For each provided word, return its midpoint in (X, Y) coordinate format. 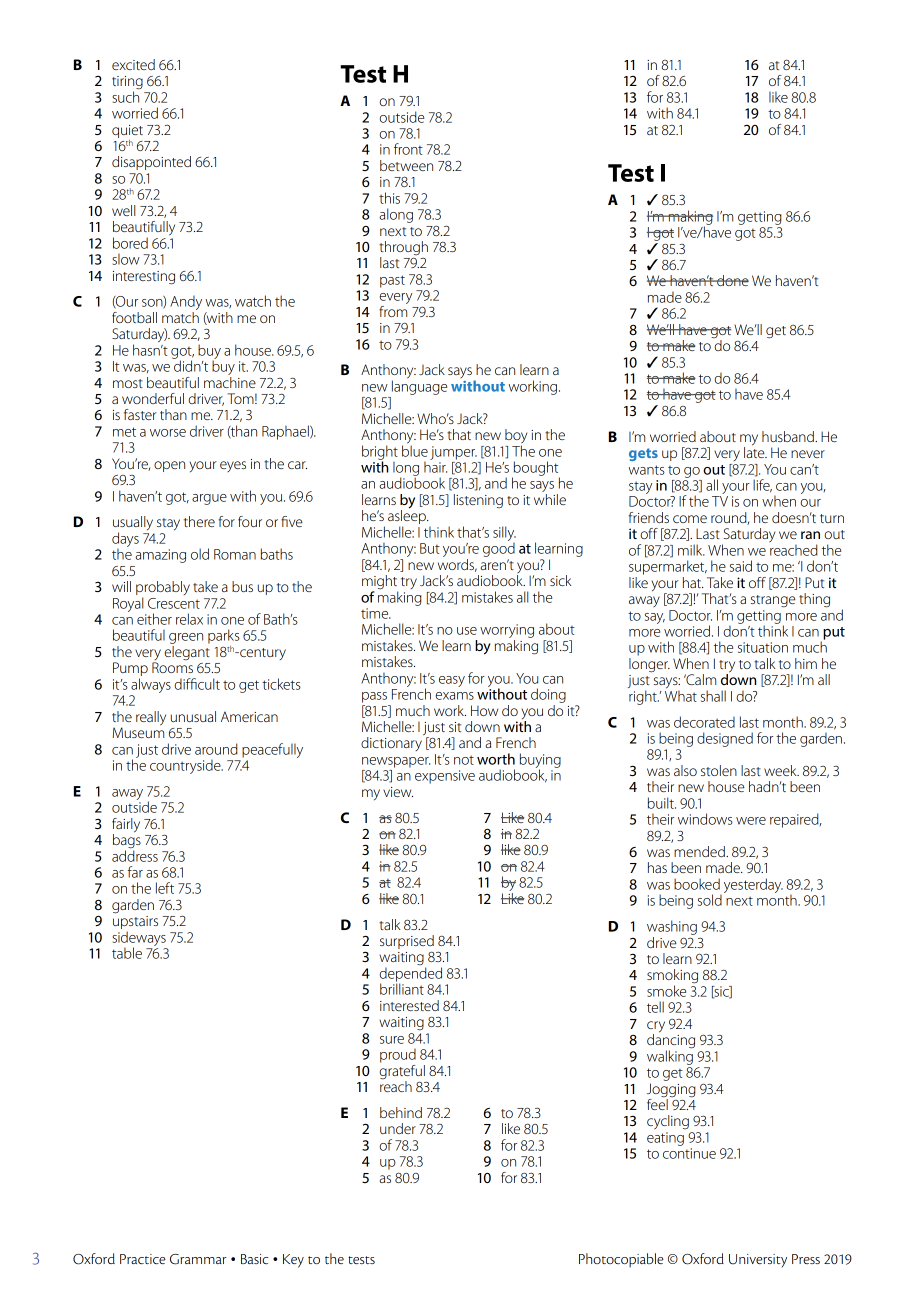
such (125, 96)
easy (452, 681)
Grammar (198, 1259)
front (408, 149)
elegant (187, 653)
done (732, 280)
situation (763, 647)
